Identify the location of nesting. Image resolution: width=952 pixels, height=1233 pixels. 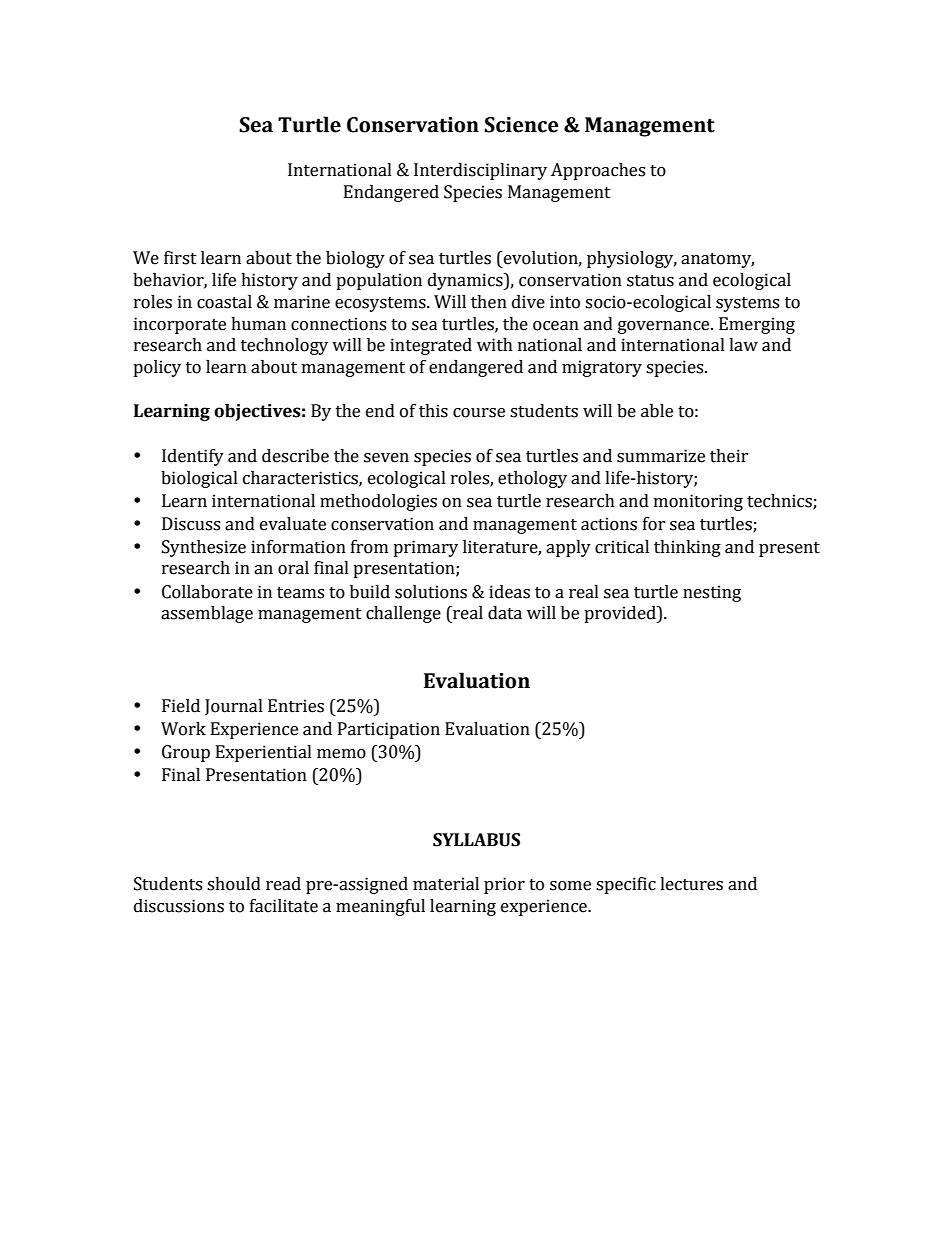
(712, 593).
